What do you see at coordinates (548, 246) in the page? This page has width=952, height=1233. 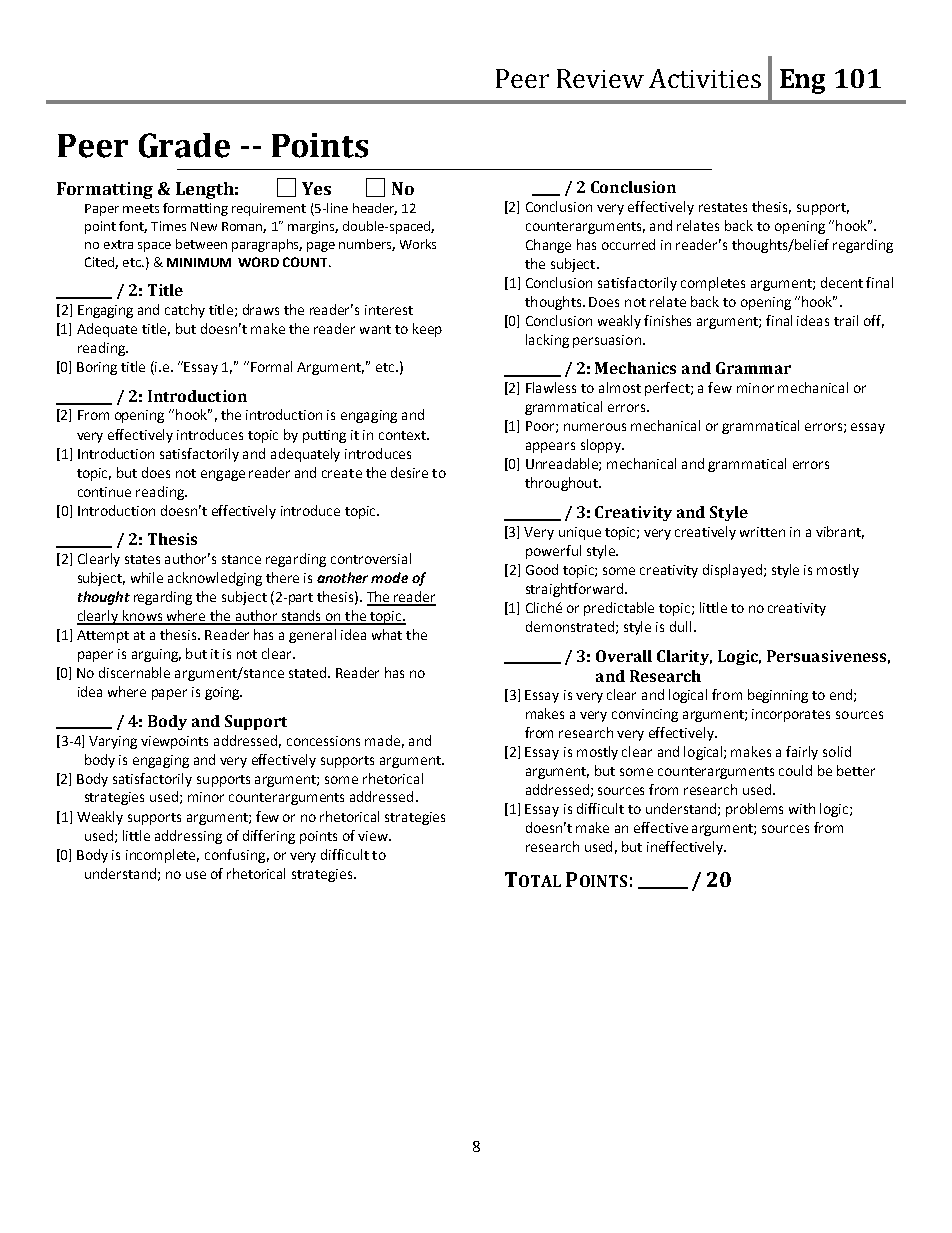 I see `Change` at bounding box center [548, 246].
